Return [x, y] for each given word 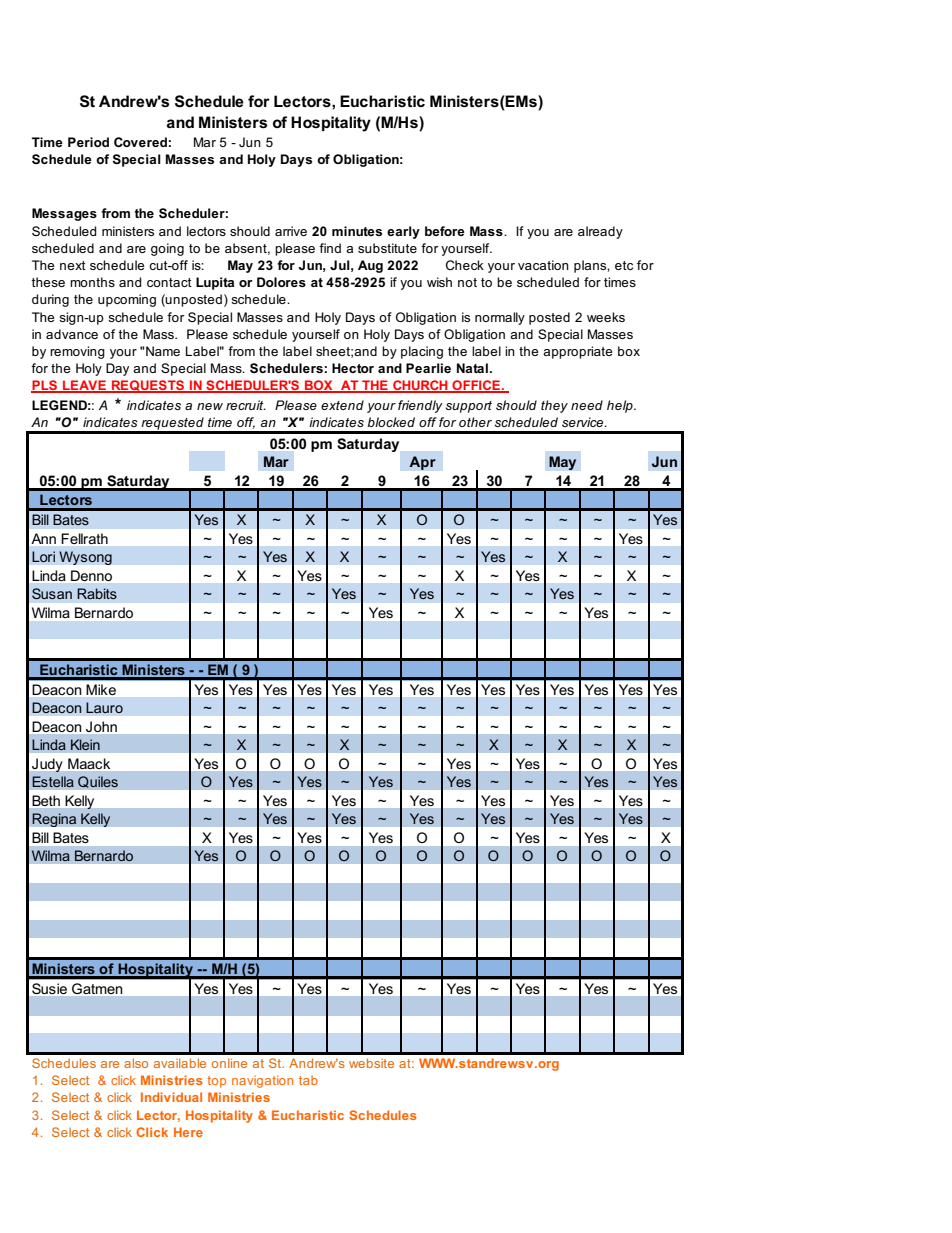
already [600, 232]
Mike [101, 689]
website [371, 1063]
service [584, 422]
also [136, 1063]
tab [308, 1080]
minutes [357, 231]
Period [88, 142]
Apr [422, 463]
